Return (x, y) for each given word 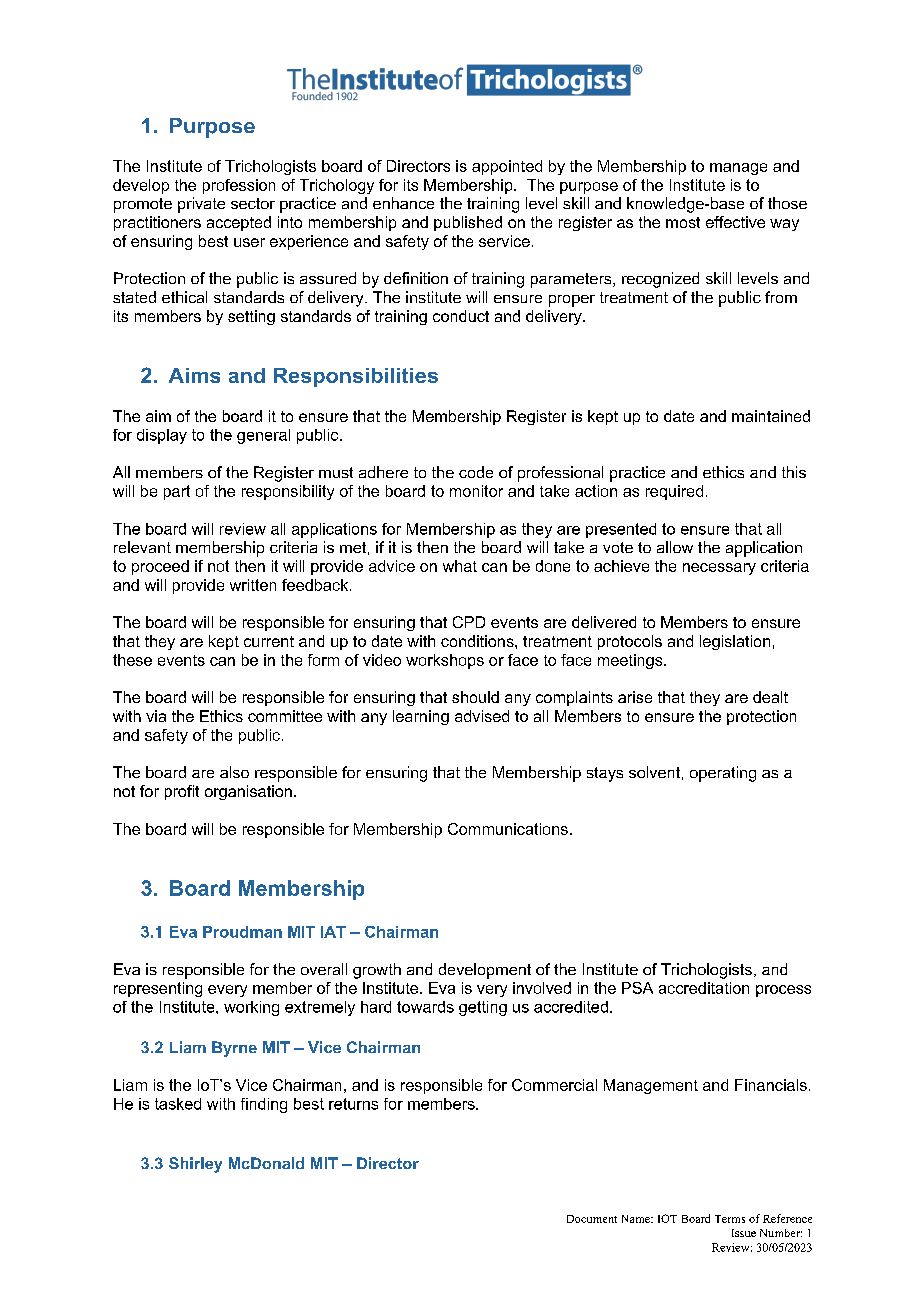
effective (735, 222)
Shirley (195, 1165)
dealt (770, 697)
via (156, 716)
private (201, 205)
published (468, 223)
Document (592, 1219)
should (475, 697)
